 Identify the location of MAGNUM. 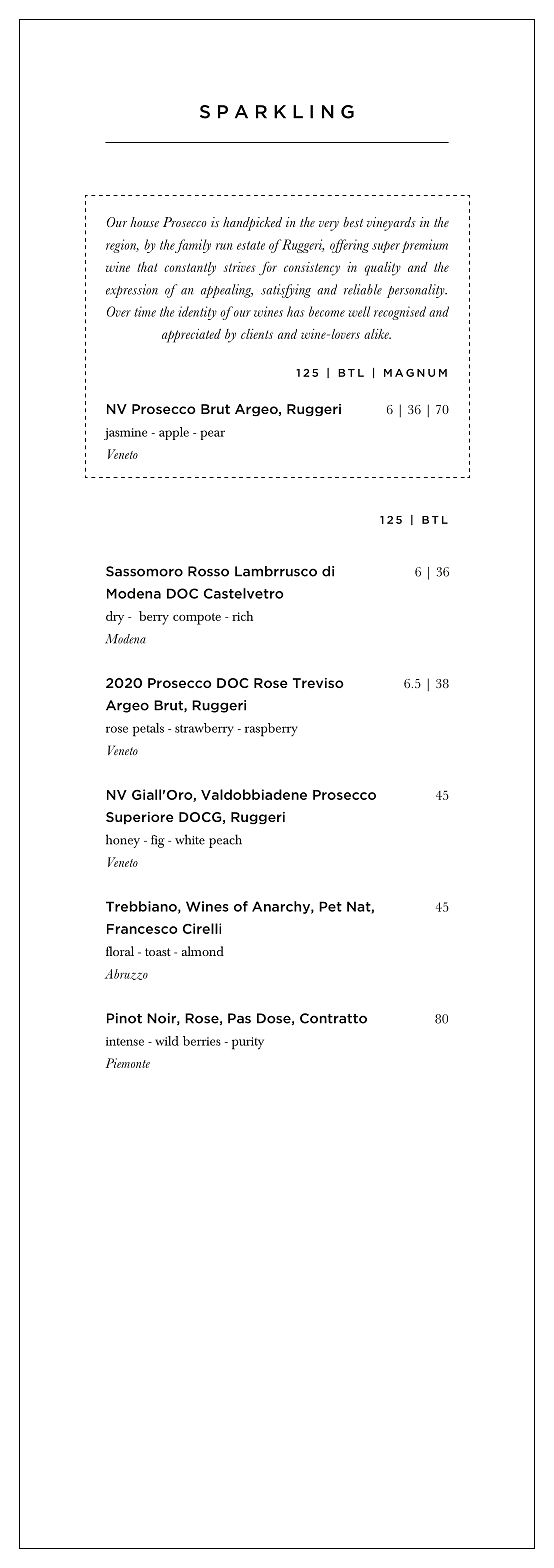
(415, 373).
